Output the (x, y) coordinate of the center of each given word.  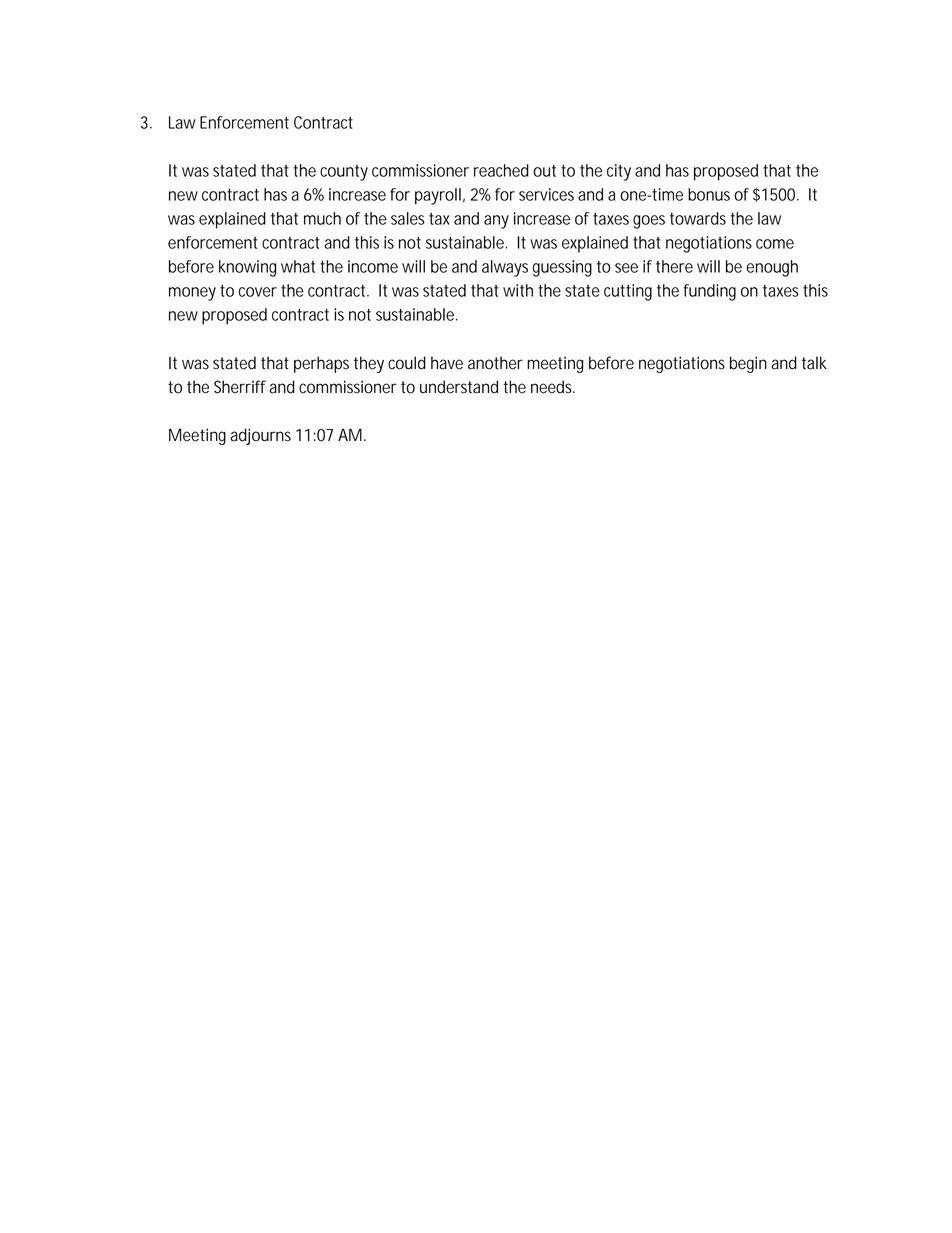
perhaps (321, 364)
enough (772, 268)
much (322, 218)
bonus (709, 194)
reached (501, 170)
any (496, 222)
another (495, 363)
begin (748, 364)
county (344, 173)
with (518, 290)
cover (258, 292)
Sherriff (240, 387)
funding (710, 292)
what (298, 266)
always (505, 268)
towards (698, 218)
